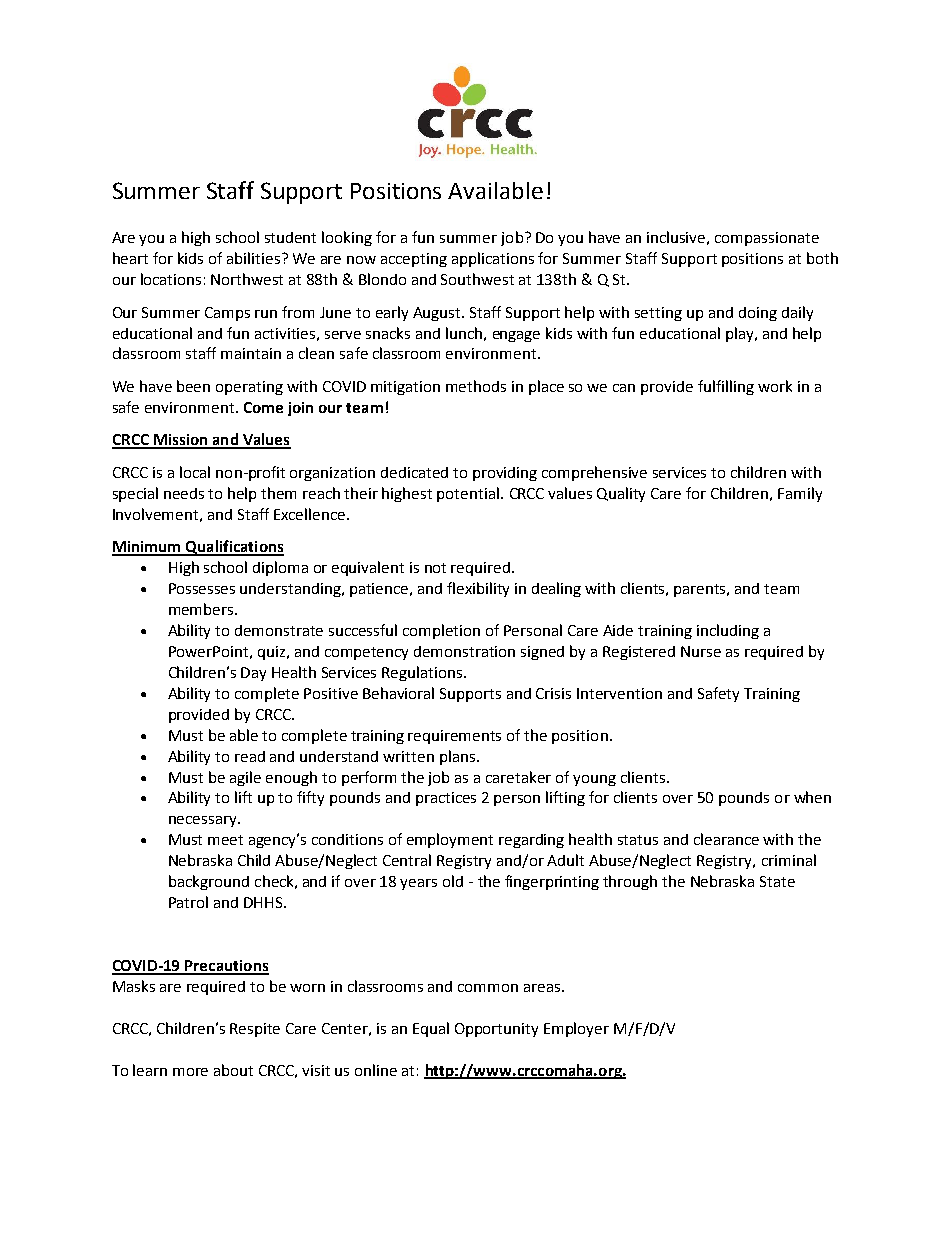 The image size is (952, 1233). Describe the element at coordinates (195, 472) in the image. I see `local` at that location.
